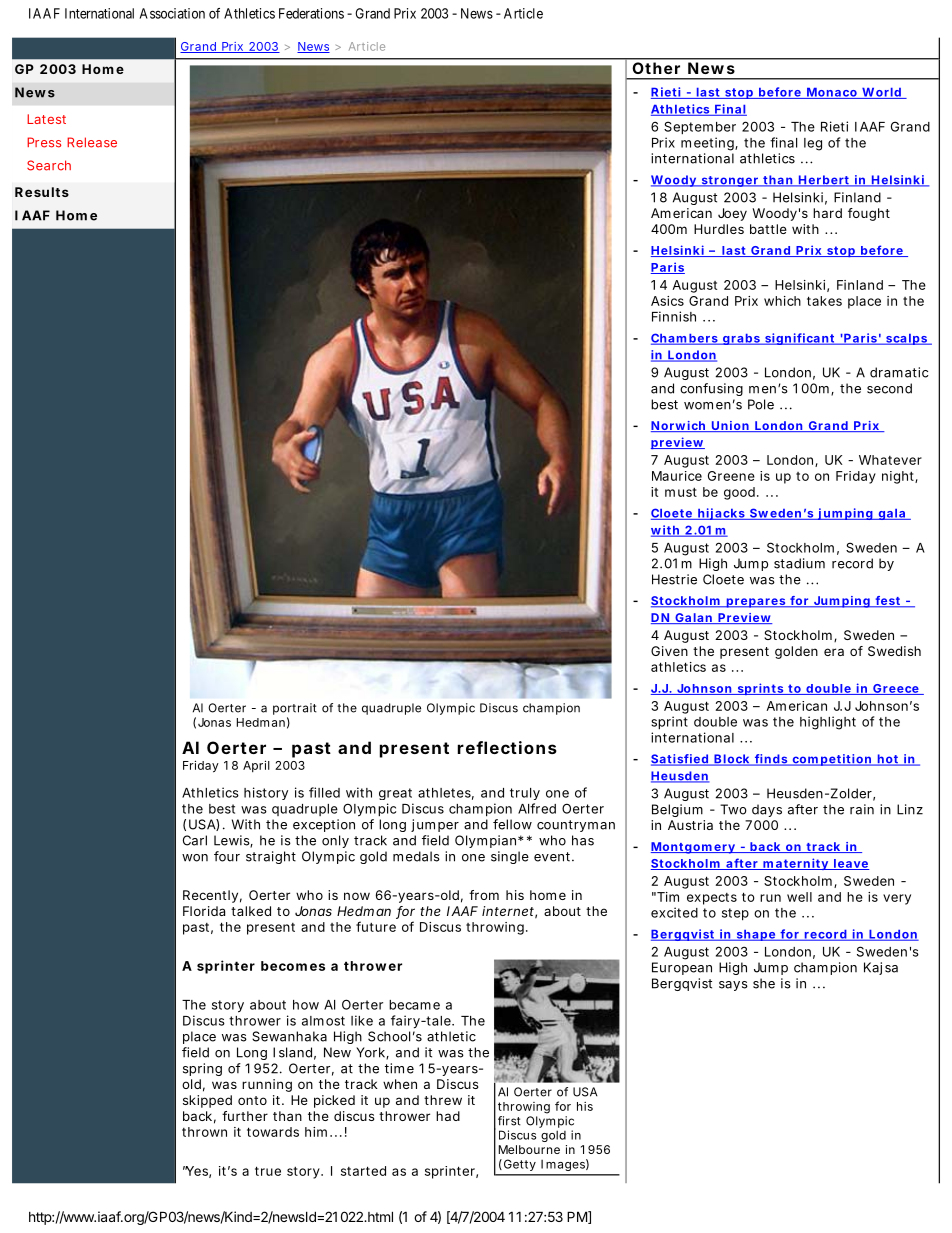 This screenshot has height=1233, width=952. What do you see at coordinates (761, 404) in the screenshot?
I see `Pole` at bounding box center [761, 404].
